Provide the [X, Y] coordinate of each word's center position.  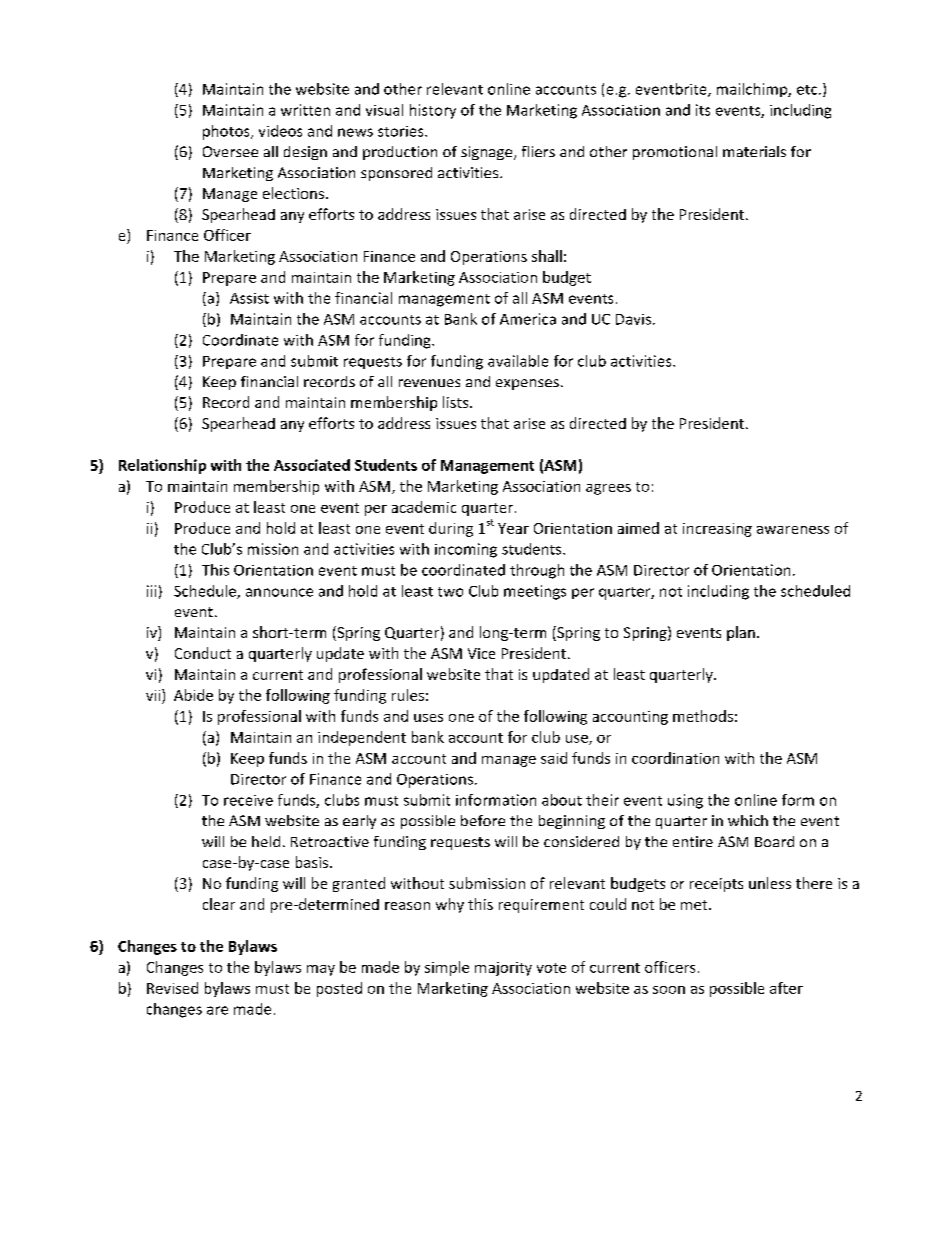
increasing [717, 530]
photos [227, 132]
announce [279, 592]
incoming [466, 550]
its [703, 110]
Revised [172, 988]
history [433, 111]
